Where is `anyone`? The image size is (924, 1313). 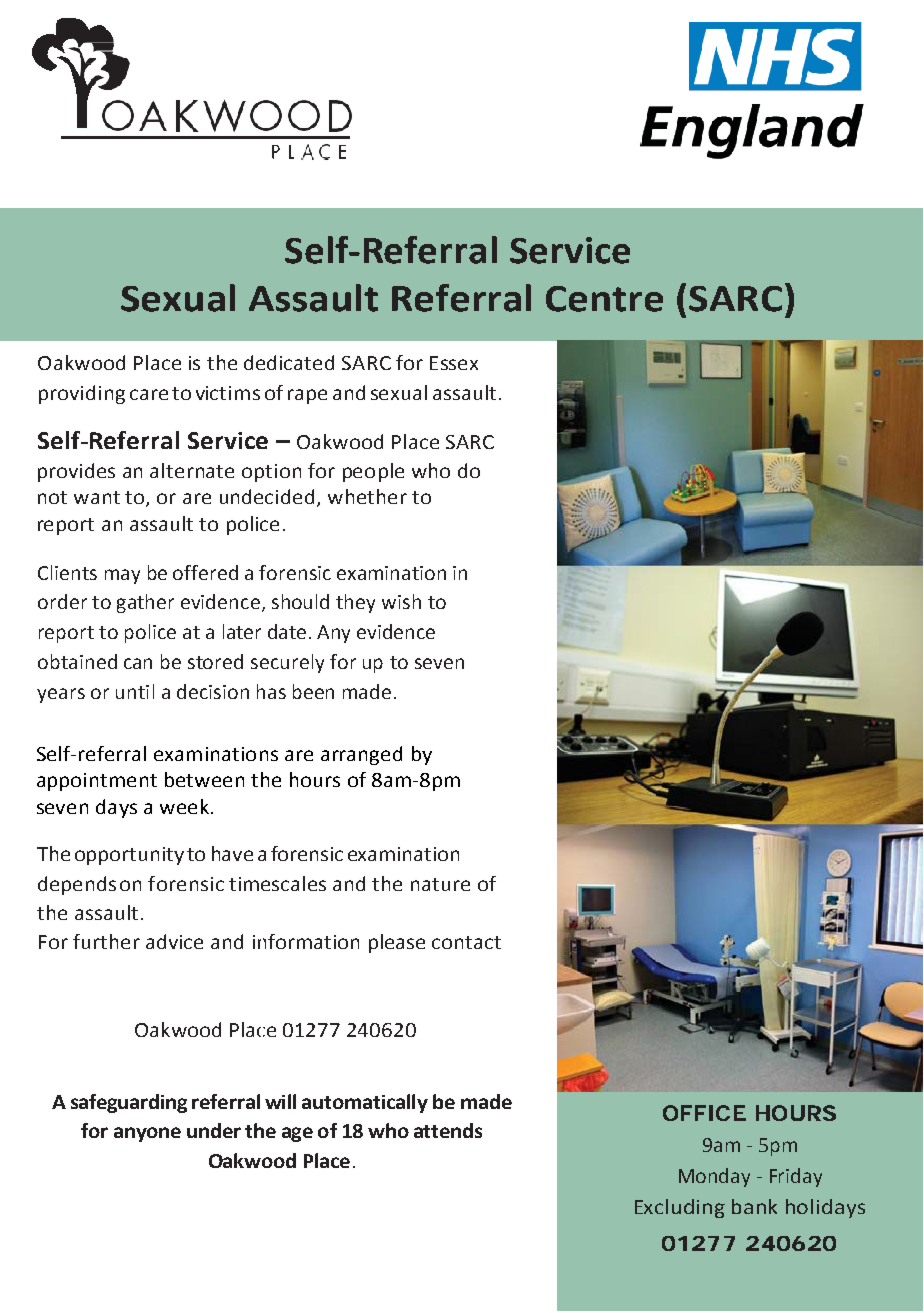
anyone is located at coordinates (147, 1134).
